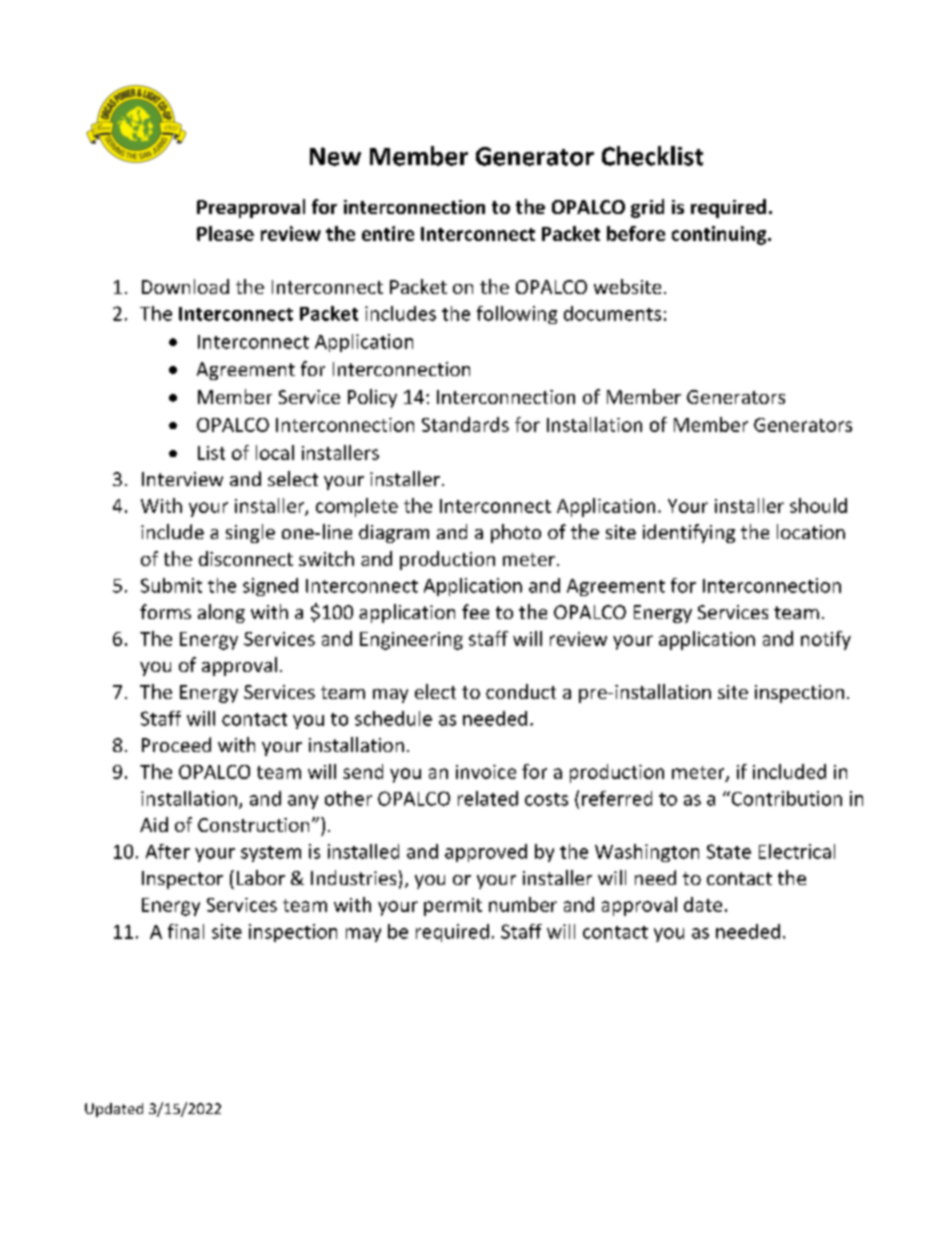 The width and height of the page is (952, 1233). What do you see at coordinates (225, 233) in the page?
I see `Please` at bounding box center [225, 233].
